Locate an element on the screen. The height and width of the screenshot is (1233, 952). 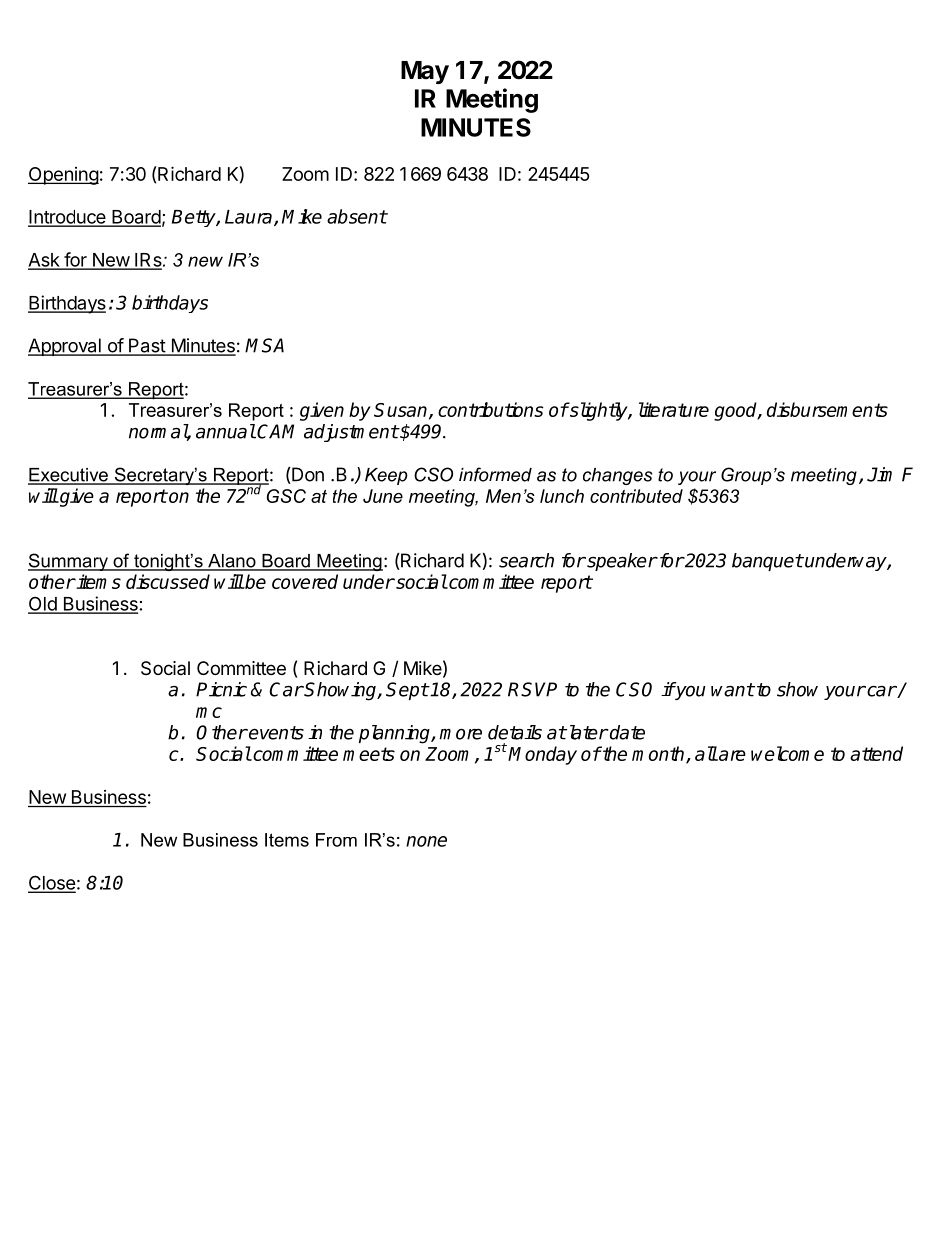
Opening is located at coordinates (63, 176).
